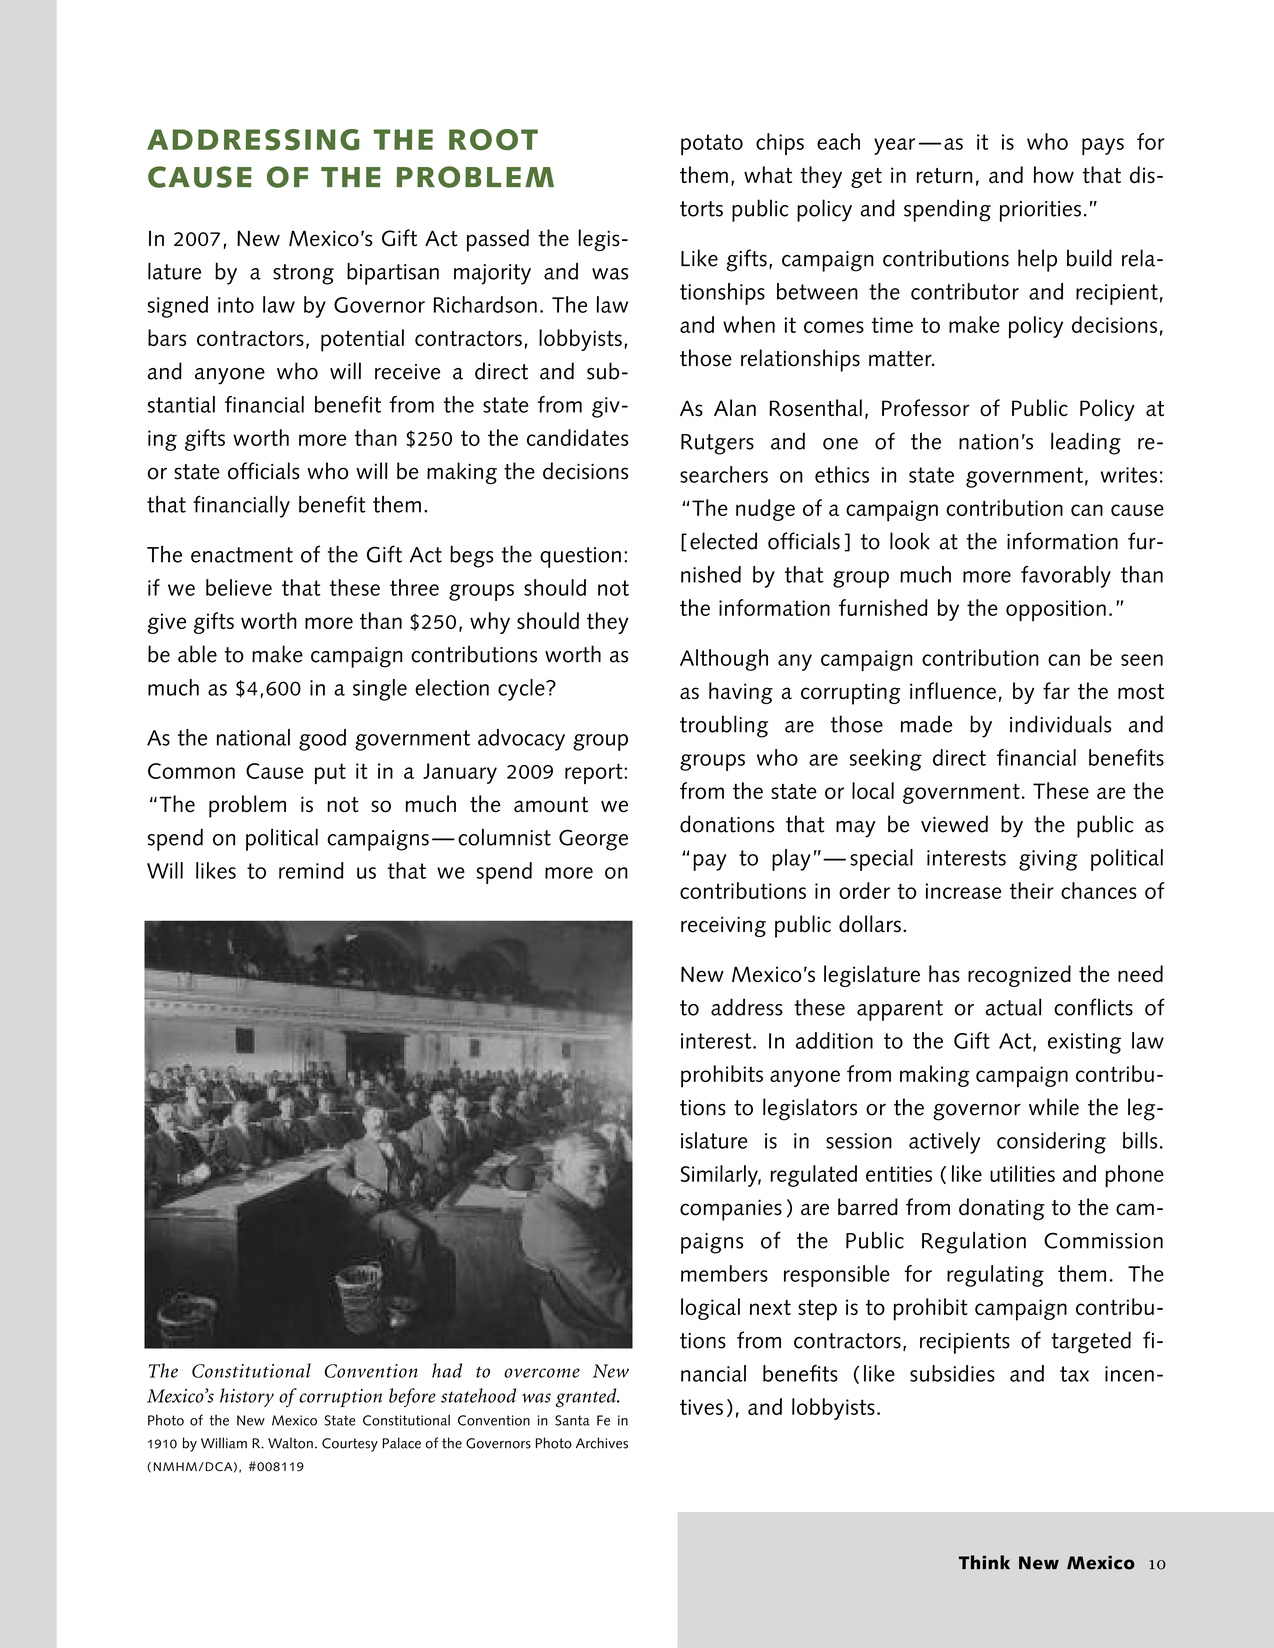 The width and height of the image is (1274, 1648). What do you see at coordinates (1056, 611) in the image?
I see `opposition` at bounding box center [1056, 611].
